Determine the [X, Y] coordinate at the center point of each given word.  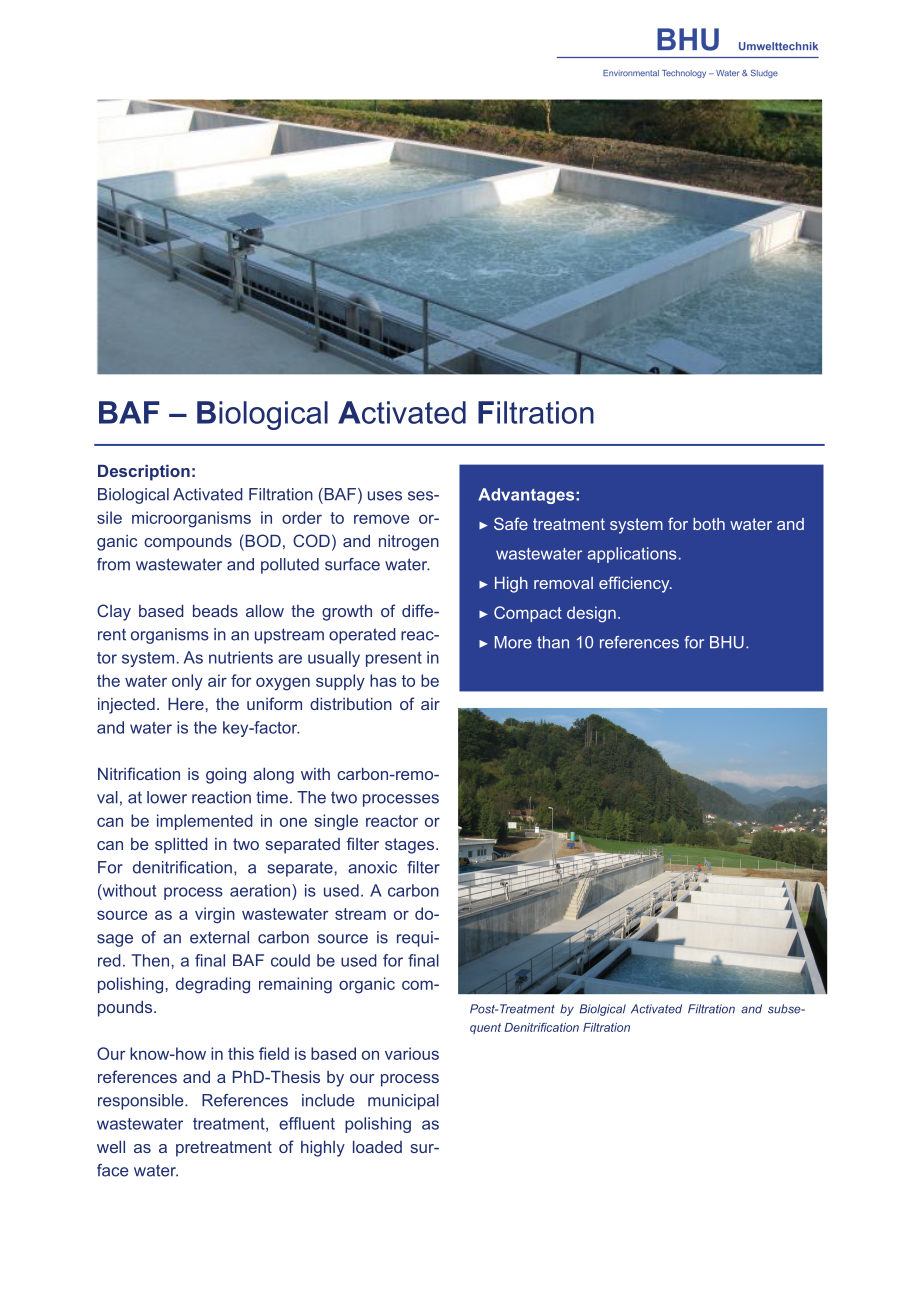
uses [385, 496]
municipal [403, 1102]
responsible [142, 1102]
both [709, 524]
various [412, 1053]
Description [144, 473]
